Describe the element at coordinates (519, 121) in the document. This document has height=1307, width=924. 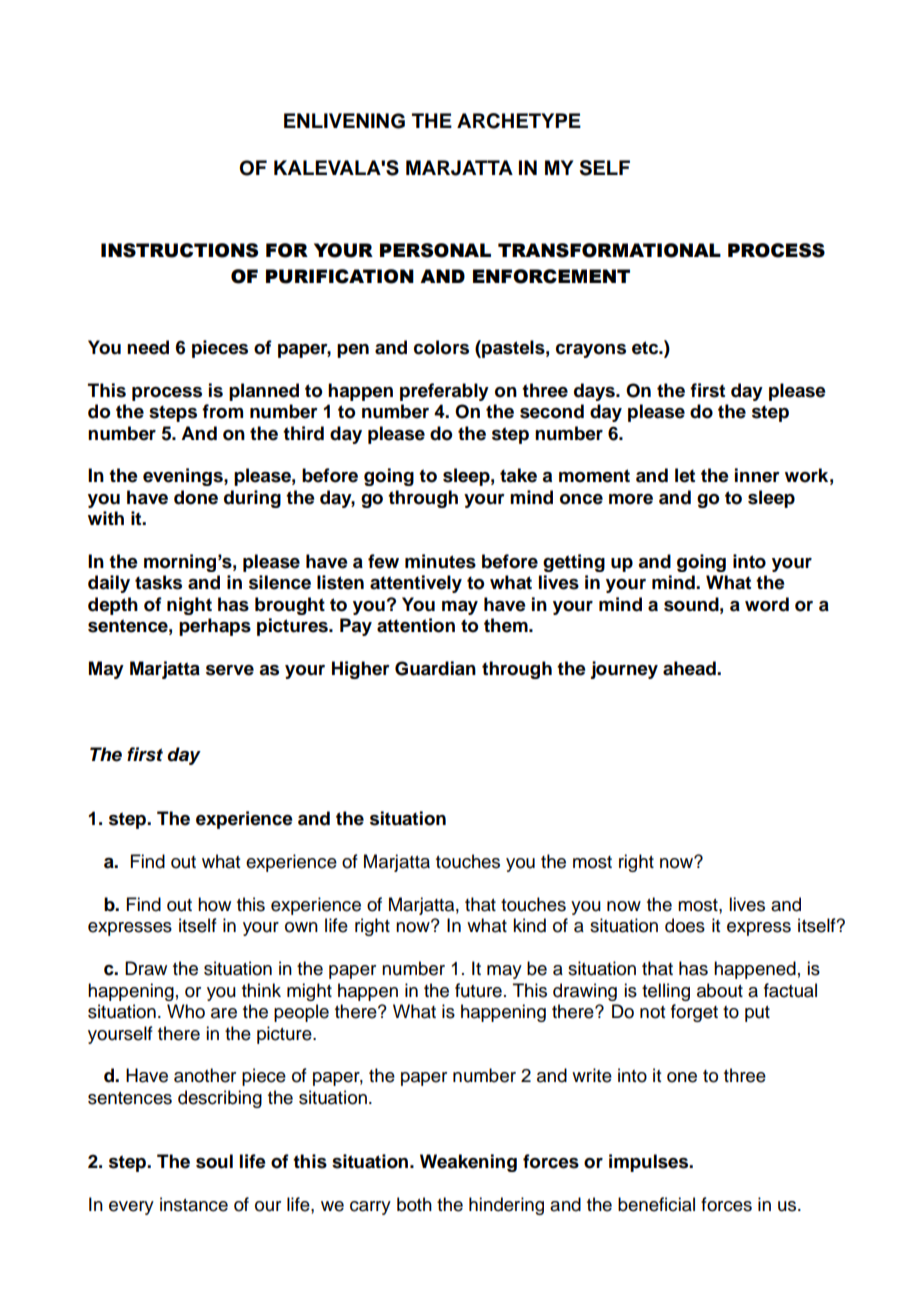
I see `ARCHETYPE` at that location.
